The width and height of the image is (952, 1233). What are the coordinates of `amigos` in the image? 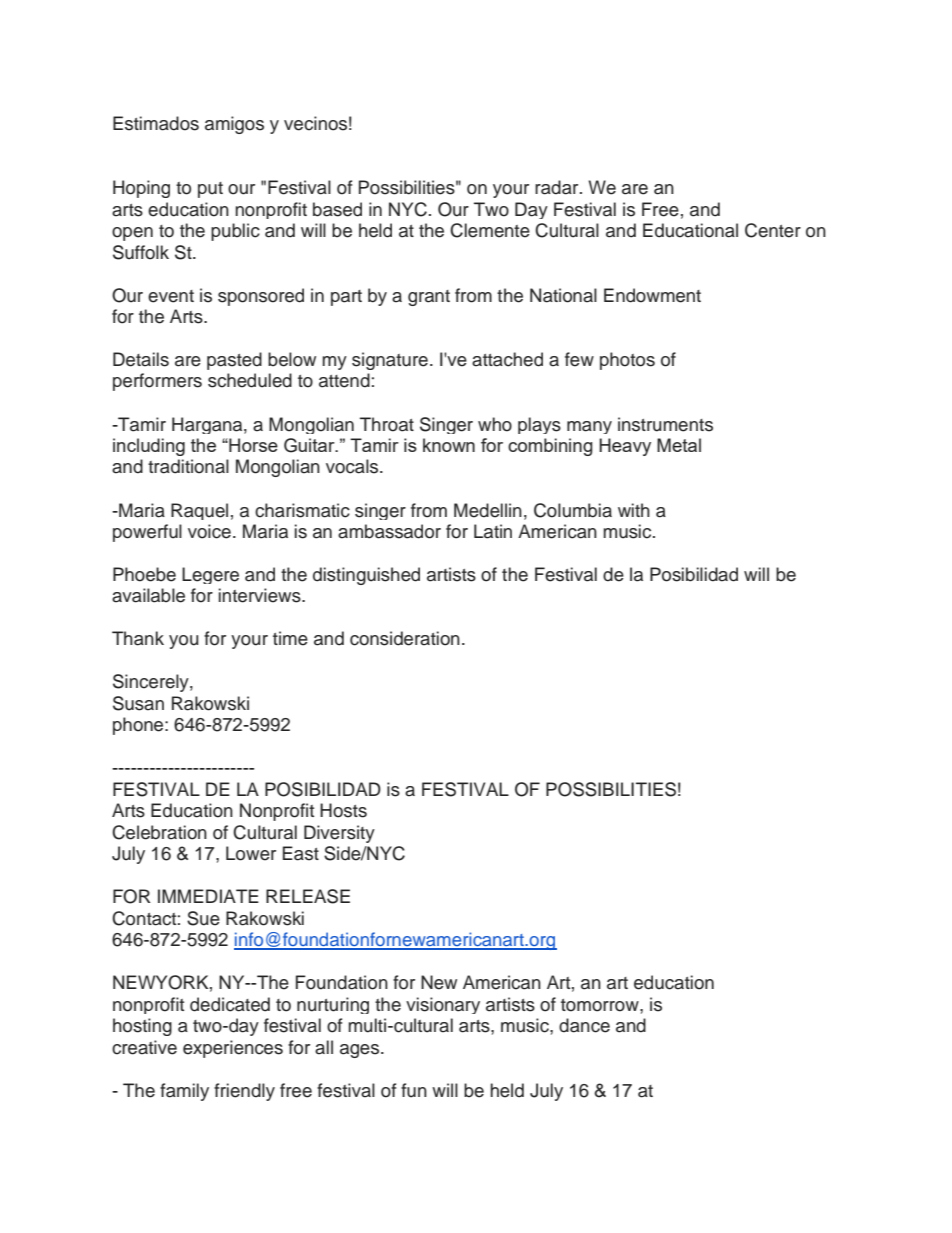 It's located at (234, 125).
